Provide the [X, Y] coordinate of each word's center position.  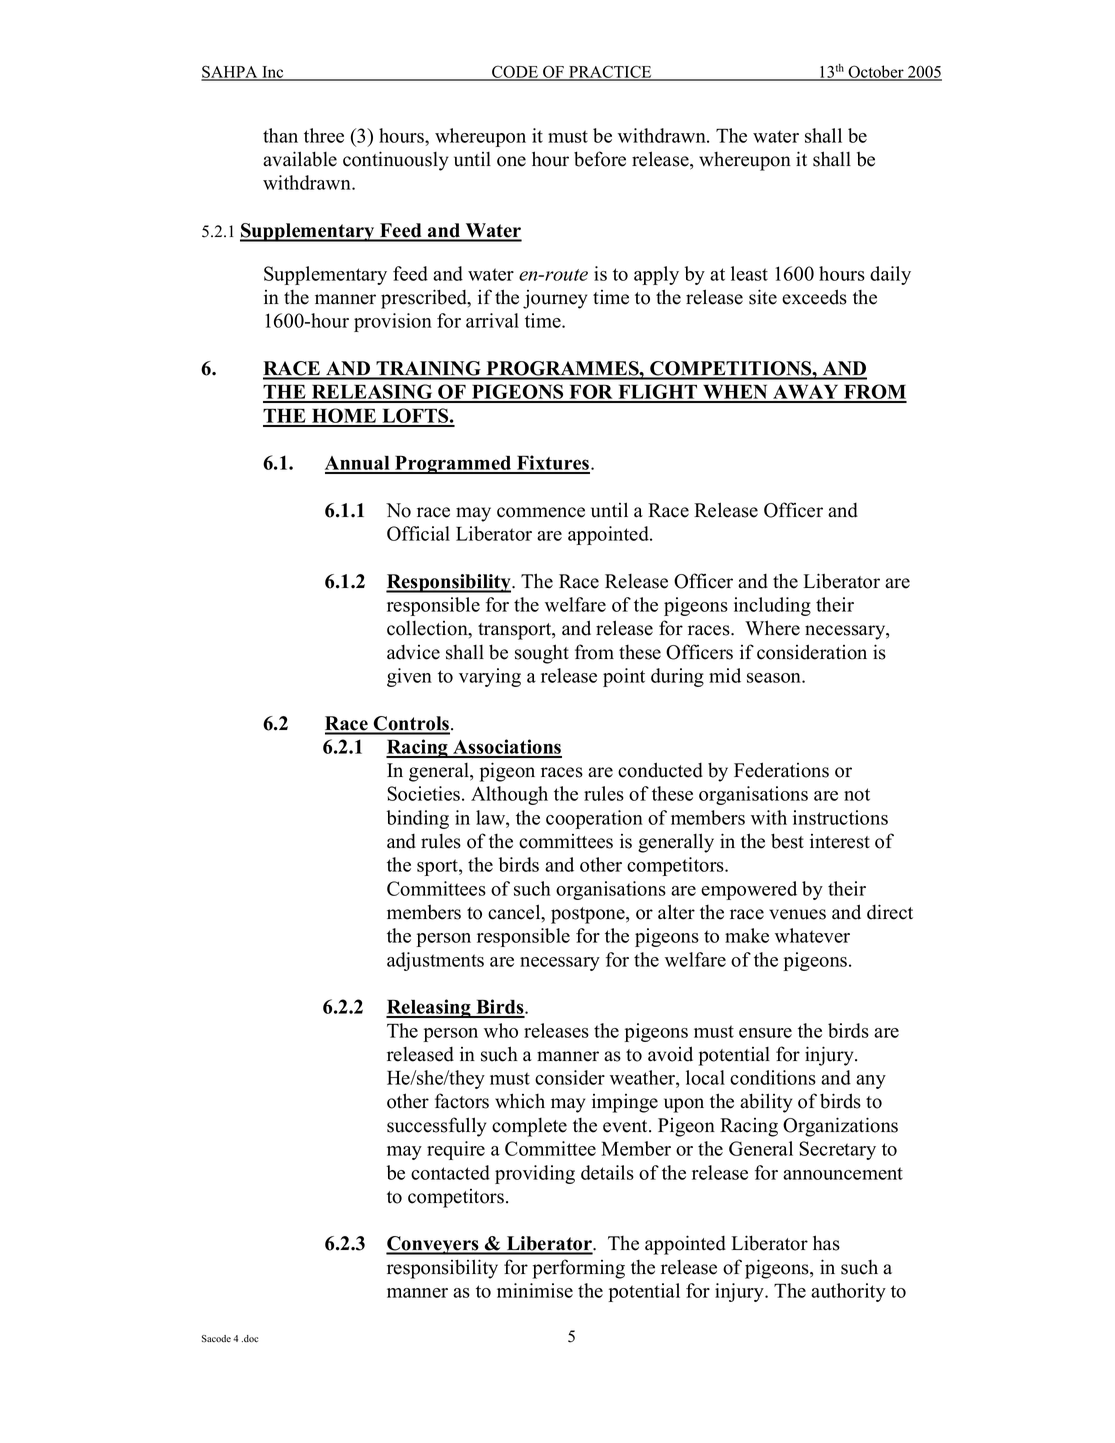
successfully [436, 1127]
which [520, 1101]
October [876, 72]
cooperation [594, 819]
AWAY [806, 393]
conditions [773, 1077]
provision [393, 322]
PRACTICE [610, 72]
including [772, 606]
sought [542, 654]
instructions [840, 817]
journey [555, 299]
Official [418, 533]
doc [250, 1338]
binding [418, 819]
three [324, 135]
